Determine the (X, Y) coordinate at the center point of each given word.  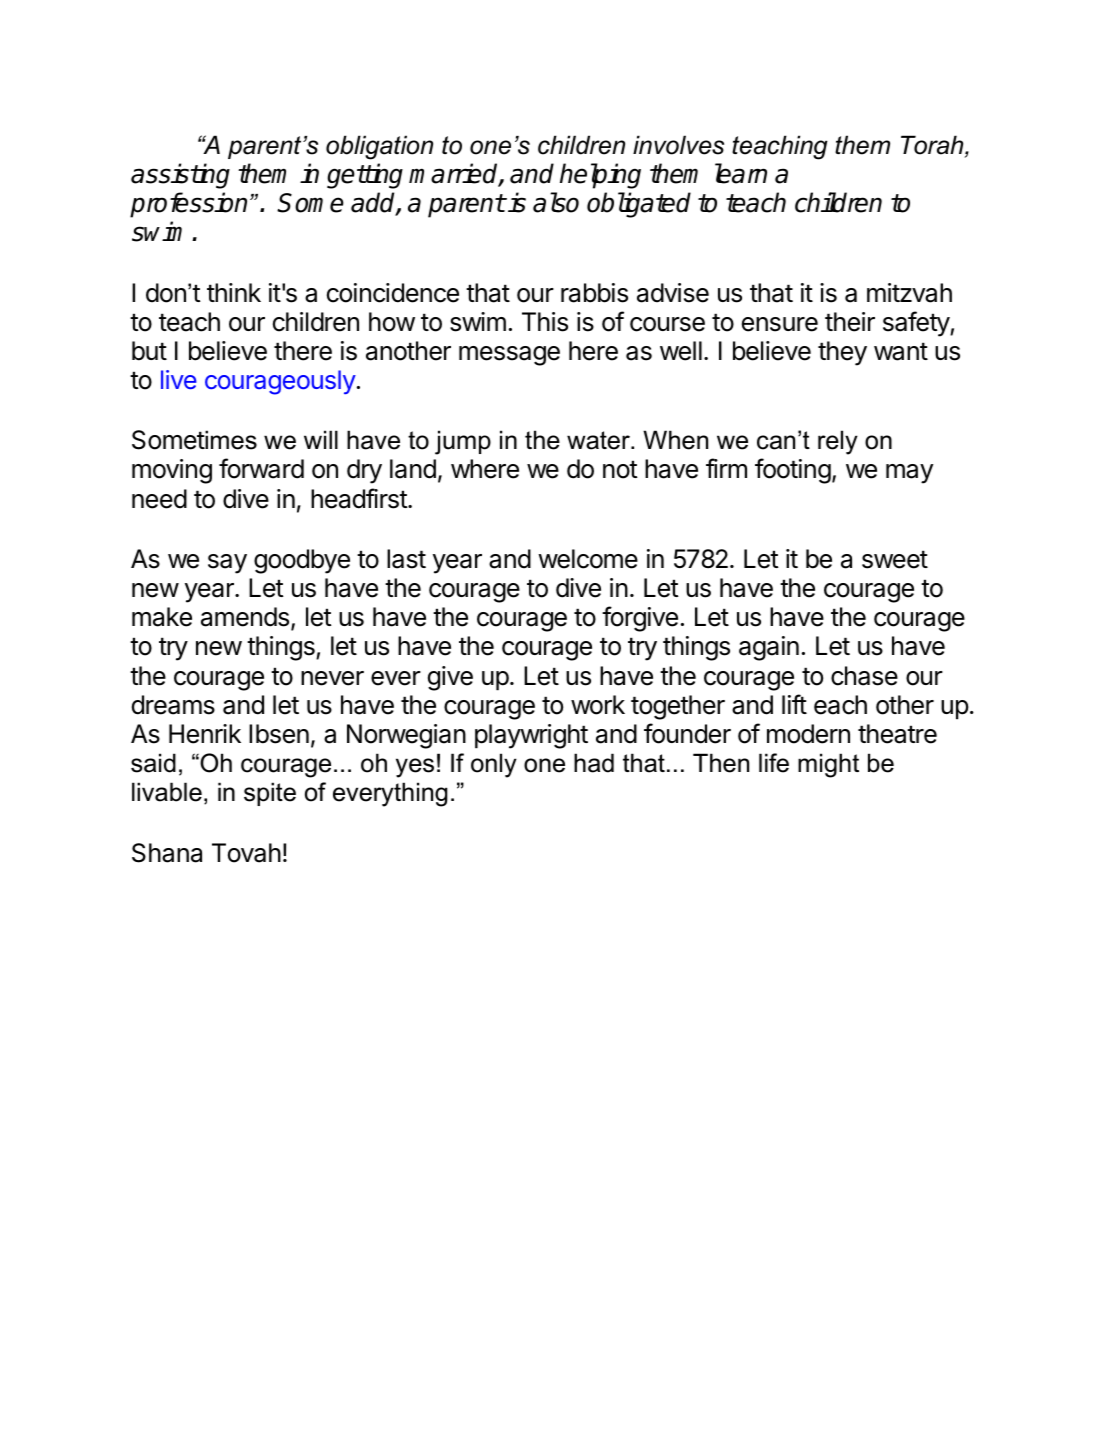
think (234, 292)
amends (246, 618)
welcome (588, 559)
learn (741, 173)
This (545, 322)
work (598, 705)
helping (600, 176)
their (850, 322)
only (494, 765)
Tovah (246, 853)
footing (793, 471)
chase (864, 676)
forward (261, 468)
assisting (180, 176)
